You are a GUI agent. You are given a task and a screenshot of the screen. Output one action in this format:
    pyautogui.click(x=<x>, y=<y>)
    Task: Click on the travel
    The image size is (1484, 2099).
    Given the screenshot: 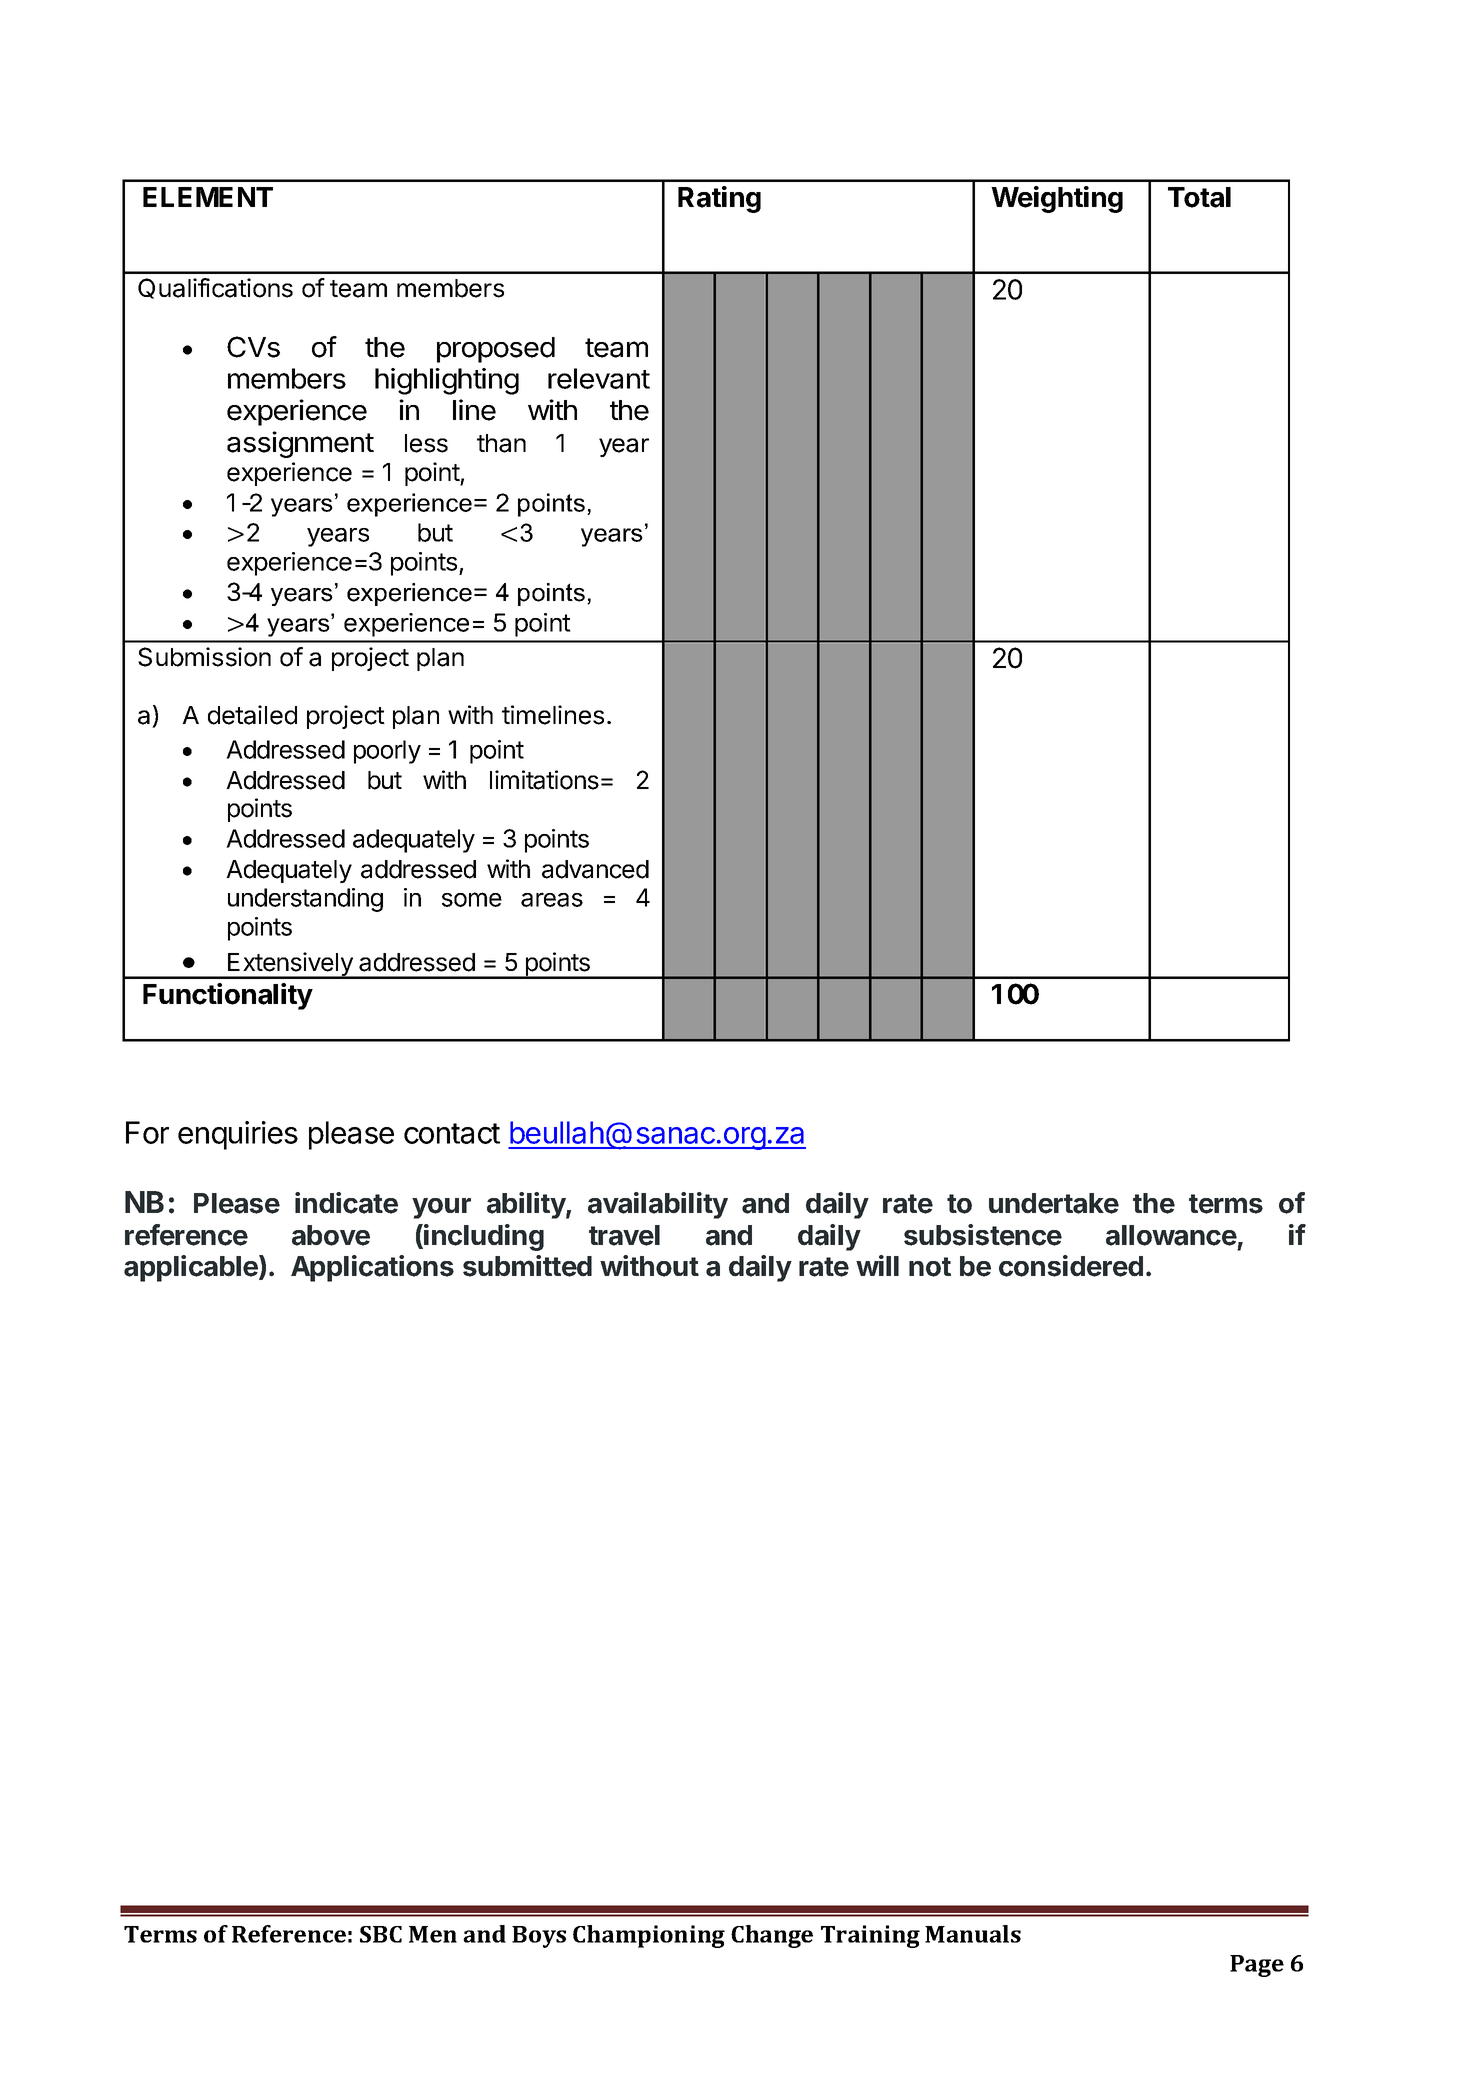 What is the action you would take?
    pyautogui.click(x=624, y=1235)
